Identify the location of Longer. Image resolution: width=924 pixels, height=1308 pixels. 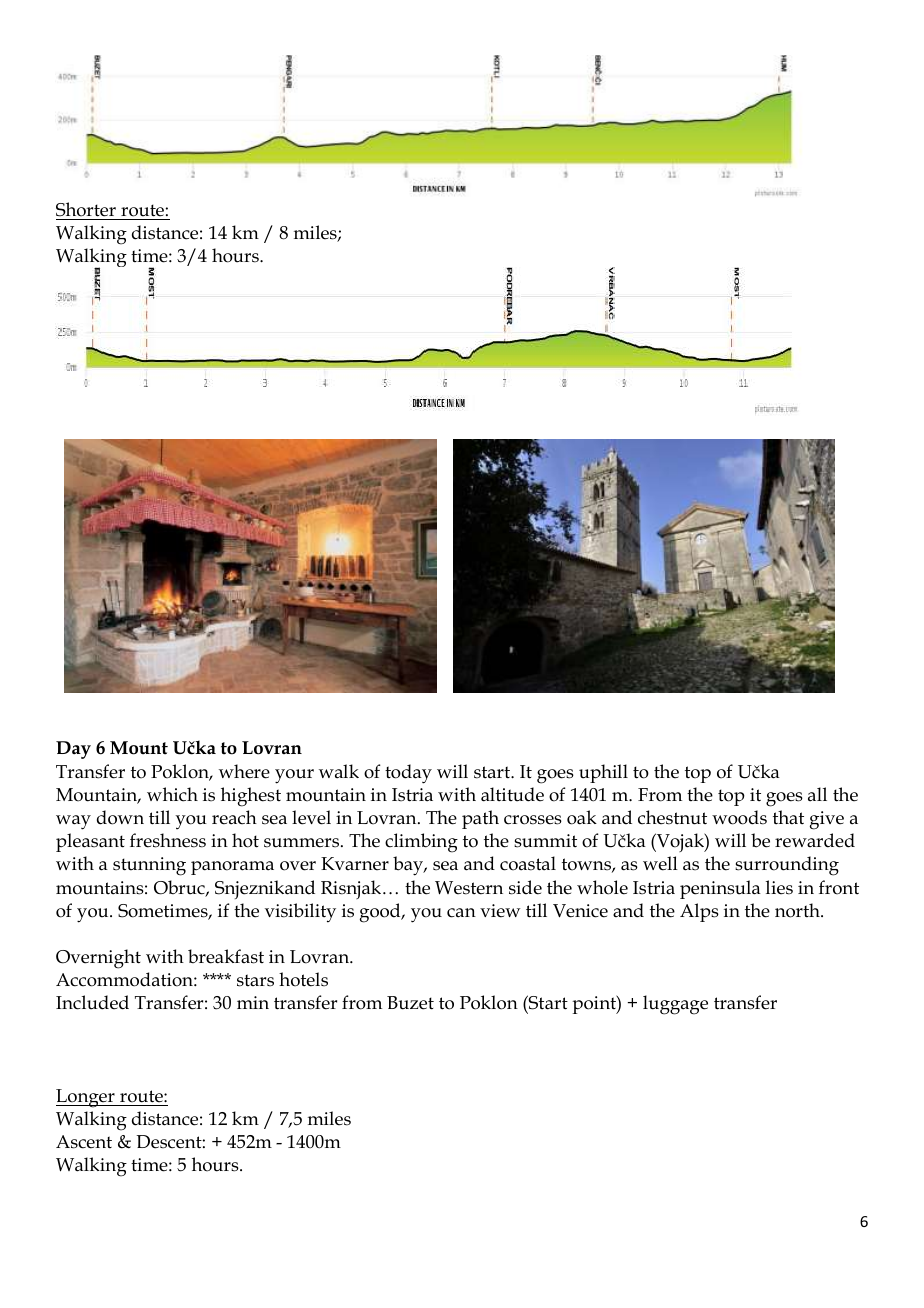
(86, 1098).
